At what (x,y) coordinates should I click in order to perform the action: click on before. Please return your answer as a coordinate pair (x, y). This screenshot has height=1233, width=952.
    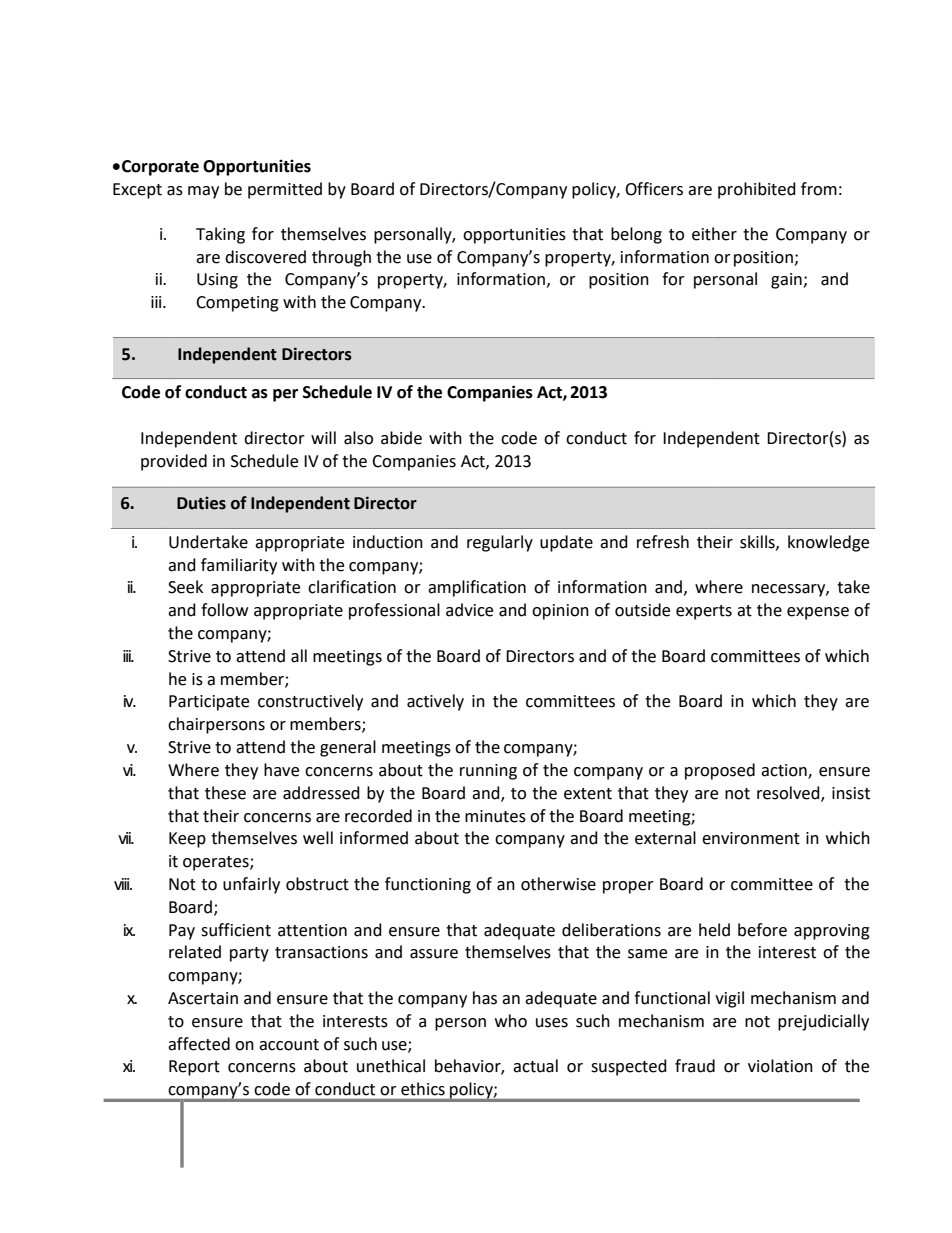
    Looking at the image, I should click on (762, 930).
